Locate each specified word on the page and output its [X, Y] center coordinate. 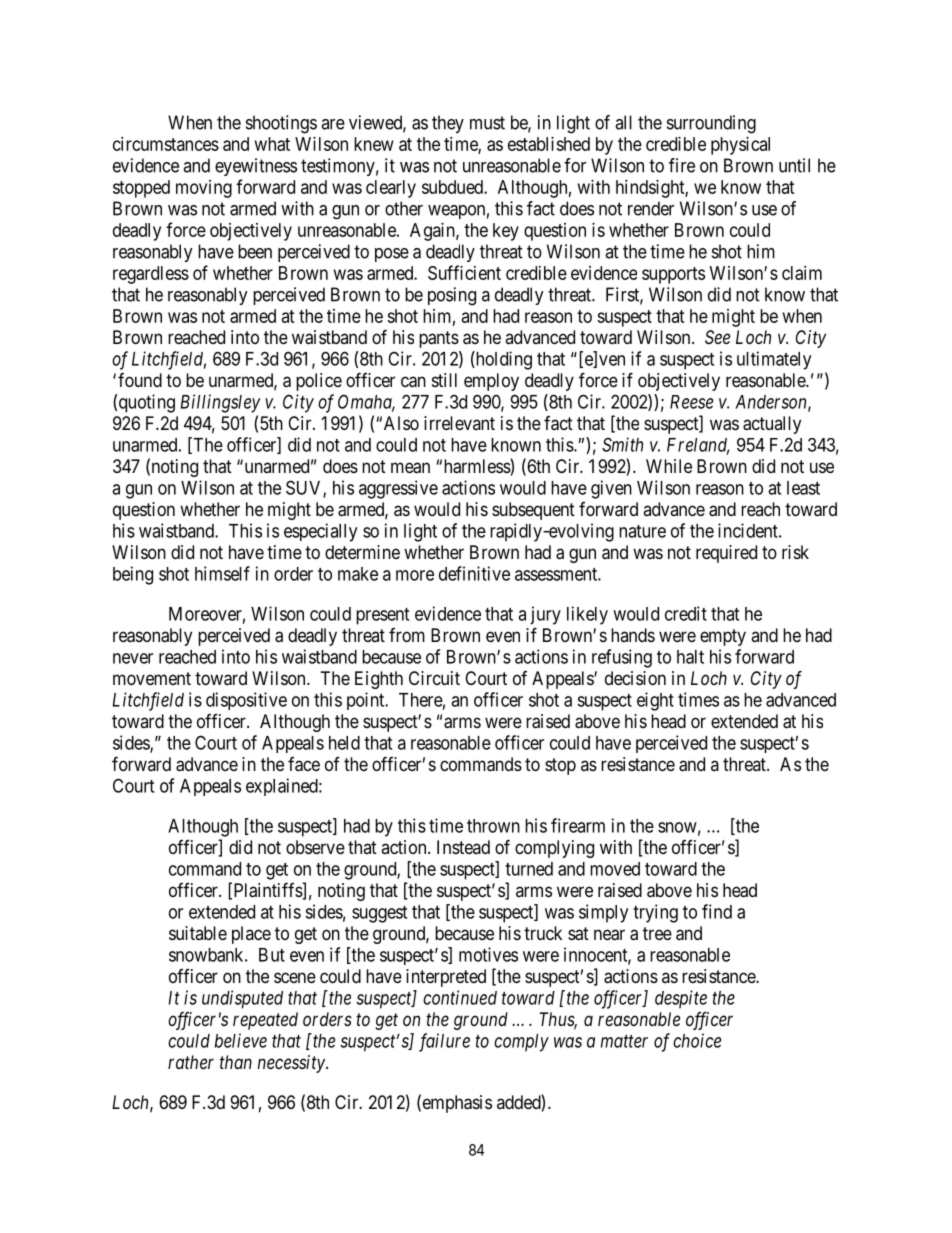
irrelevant [459, 423]
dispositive [246, 701]
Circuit [434, 678]
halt [690, 657]
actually [772, 425]
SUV [305, 488]
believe [241, 1040]
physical [740, 146]
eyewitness [256, 167]
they [448, 124]
